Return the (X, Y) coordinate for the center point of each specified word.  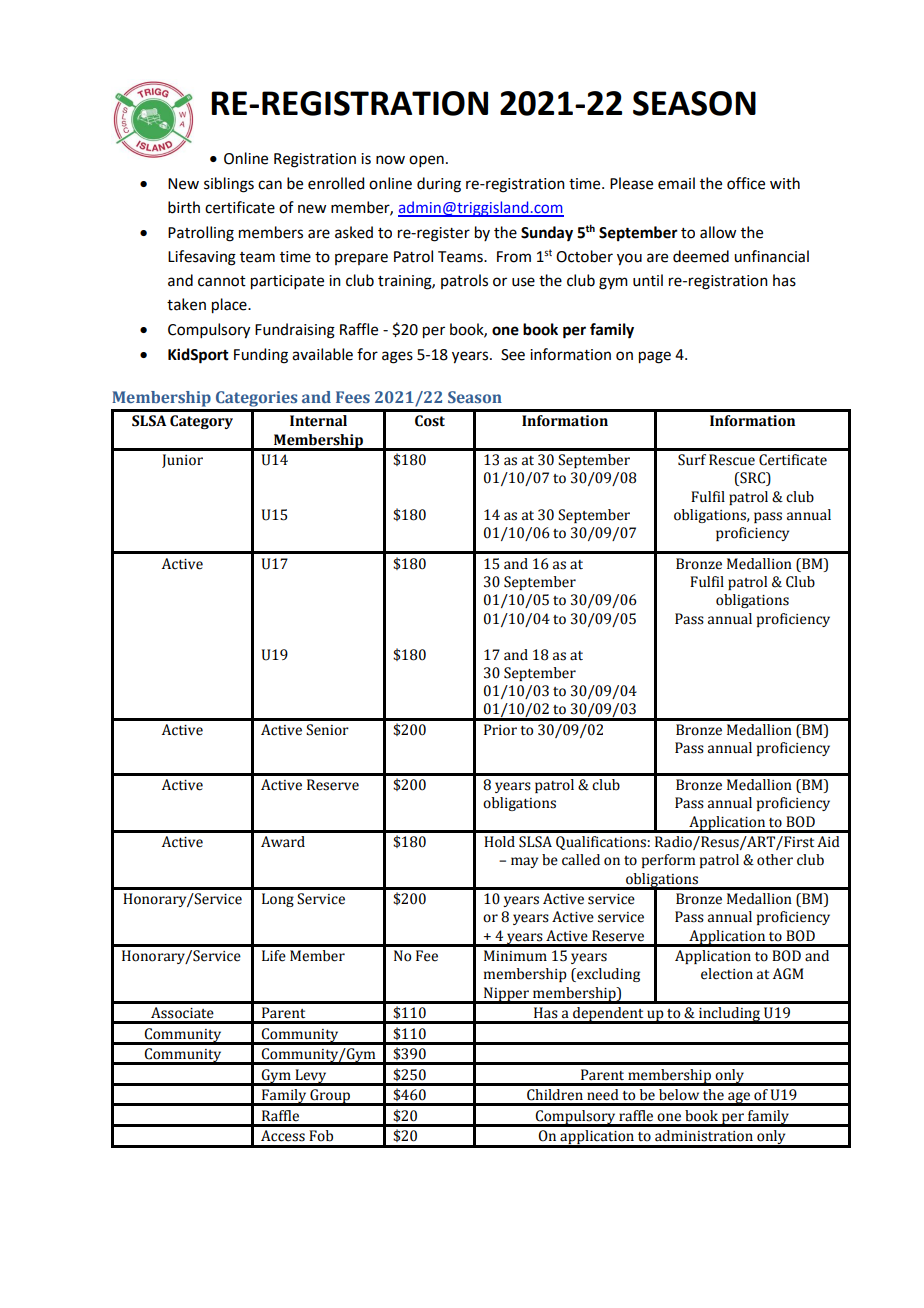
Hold (499, 842)
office (746, 183)
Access (283, 1136)
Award (283, 842)
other (775, 860)
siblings (229, 185)
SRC (752, 479)
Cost (430, 421)
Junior (182, 461)
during (439, 185)
